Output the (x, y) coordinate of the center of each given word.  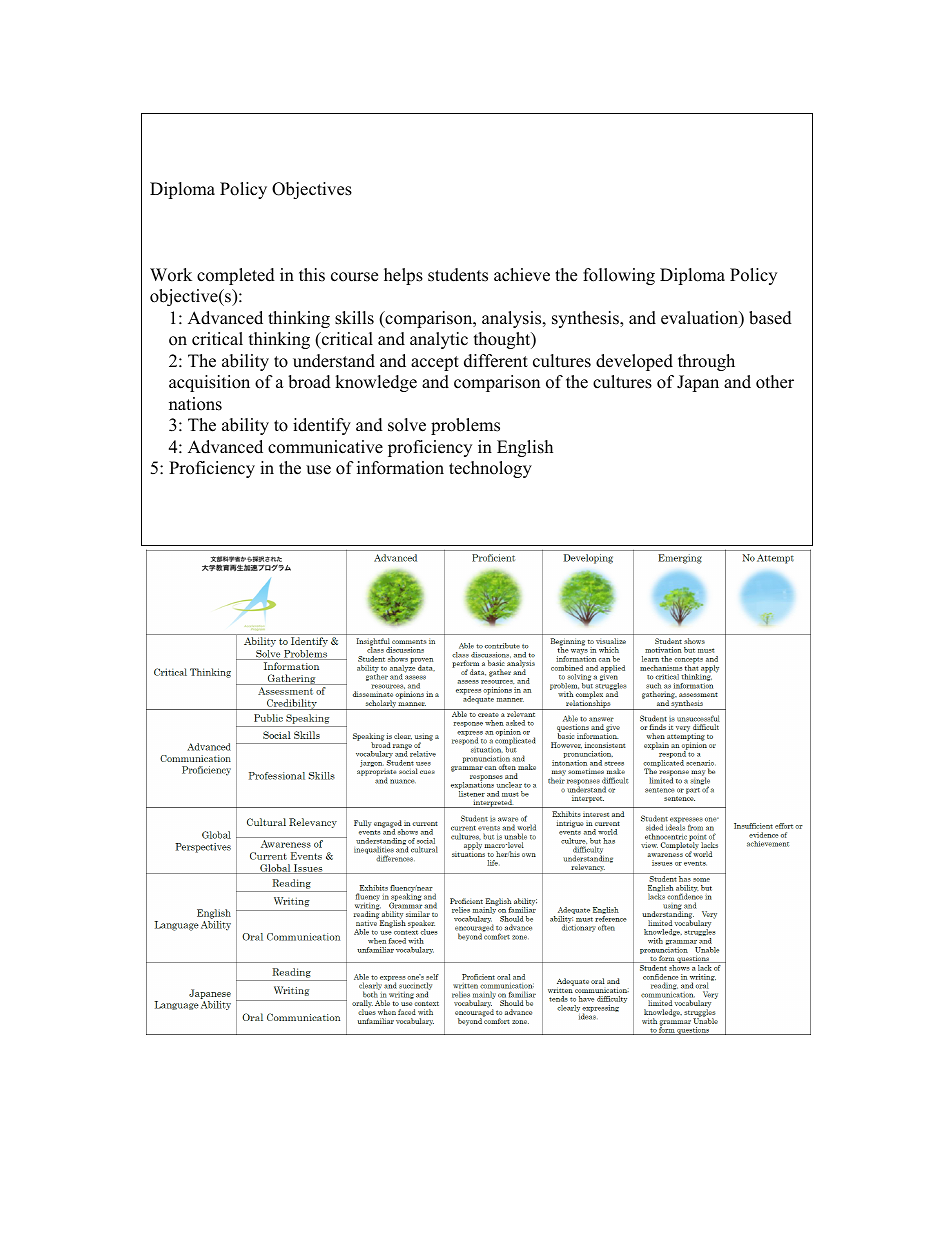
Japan (698, 383)
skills (354, 318)
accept (435, 363)
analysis (513, 319)
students (458, 275)
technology (490, 469)
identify (322, 426)
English (525, 448)
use (318, 470)
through (706, 362)
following (619, 276)
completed (236, 276)
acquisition (209, 383)
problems (465, 426)
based (770, 318)
